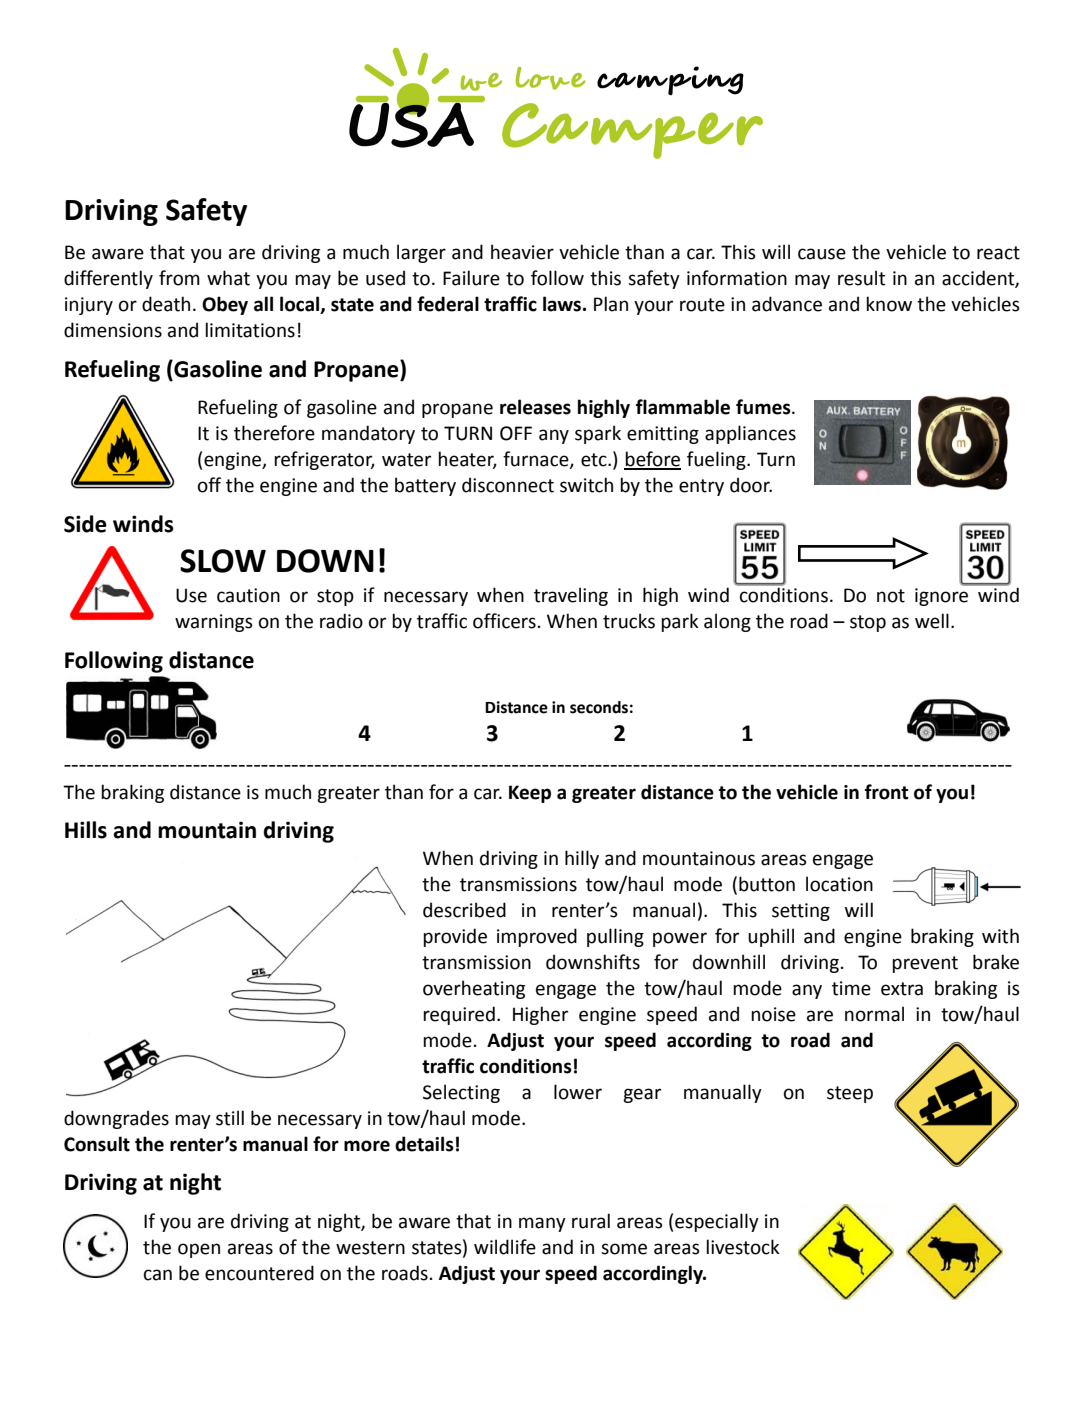  Describe the element at coordinates (861, 278) in the image. I see `result` at that location.
